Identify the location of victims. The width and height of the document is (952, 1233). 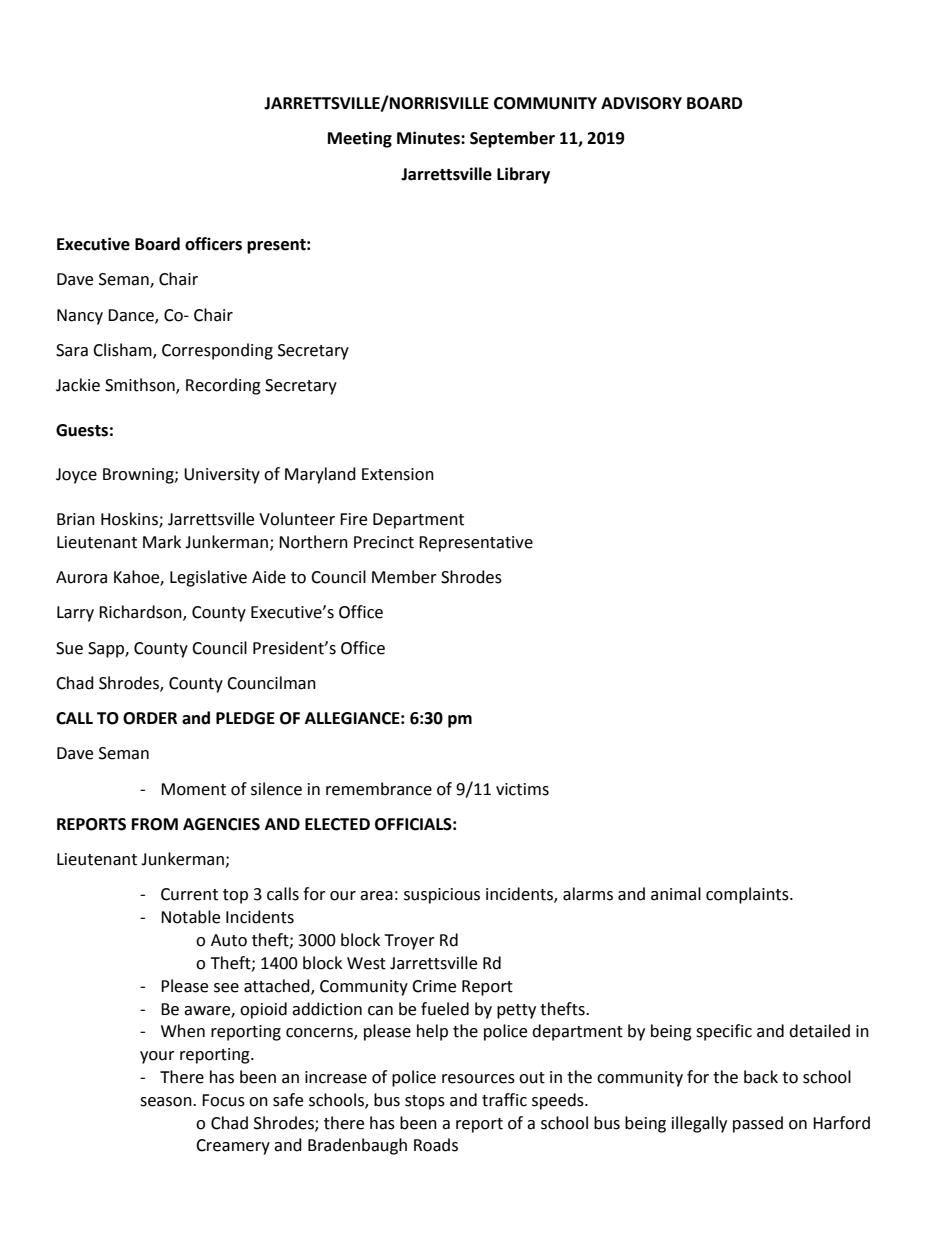
(522, 789).
